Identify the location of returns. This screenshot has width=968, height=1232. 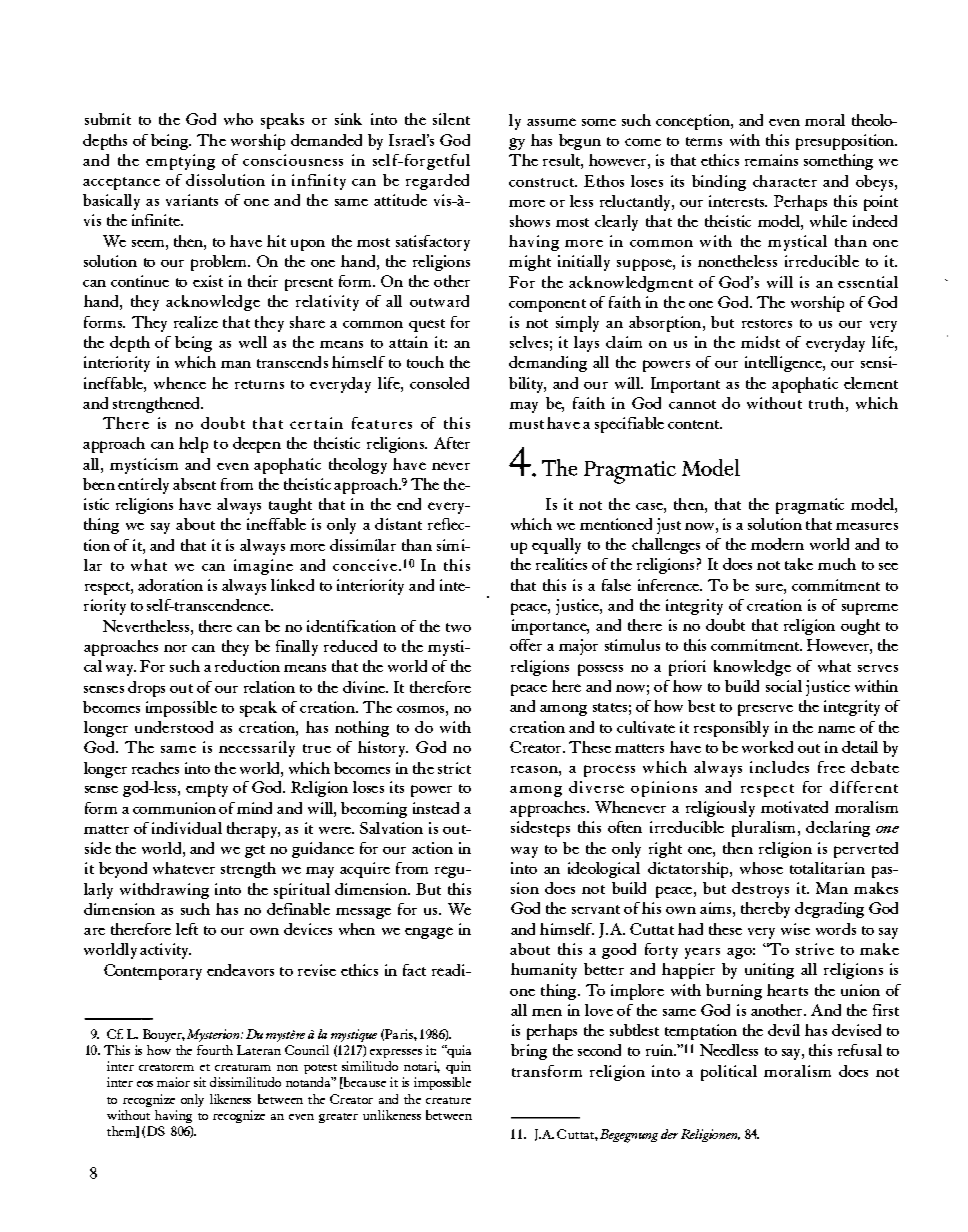
(259, 384).
